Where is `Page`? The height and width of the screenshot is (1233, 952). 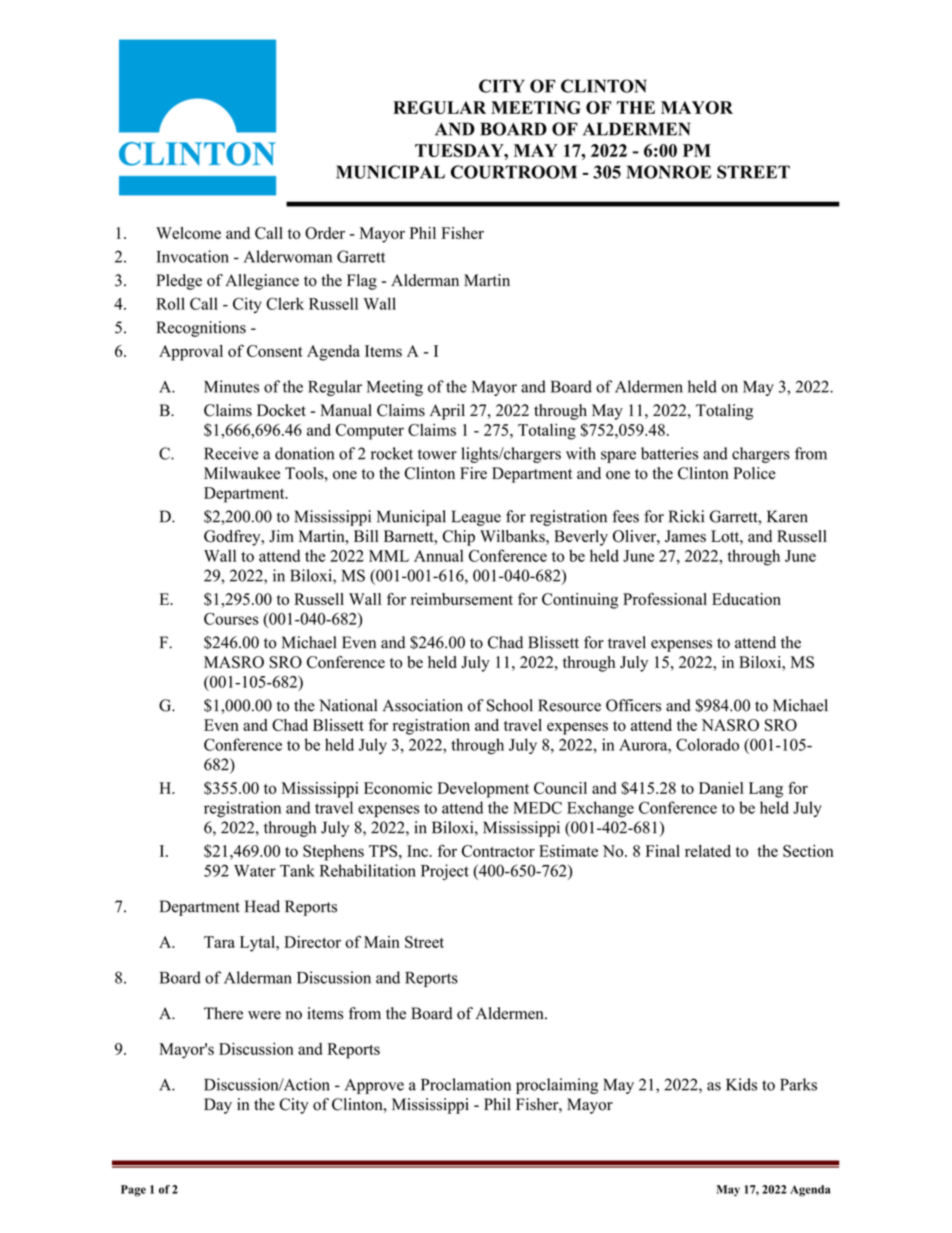 Page is located at coordinates (133, 1191).
